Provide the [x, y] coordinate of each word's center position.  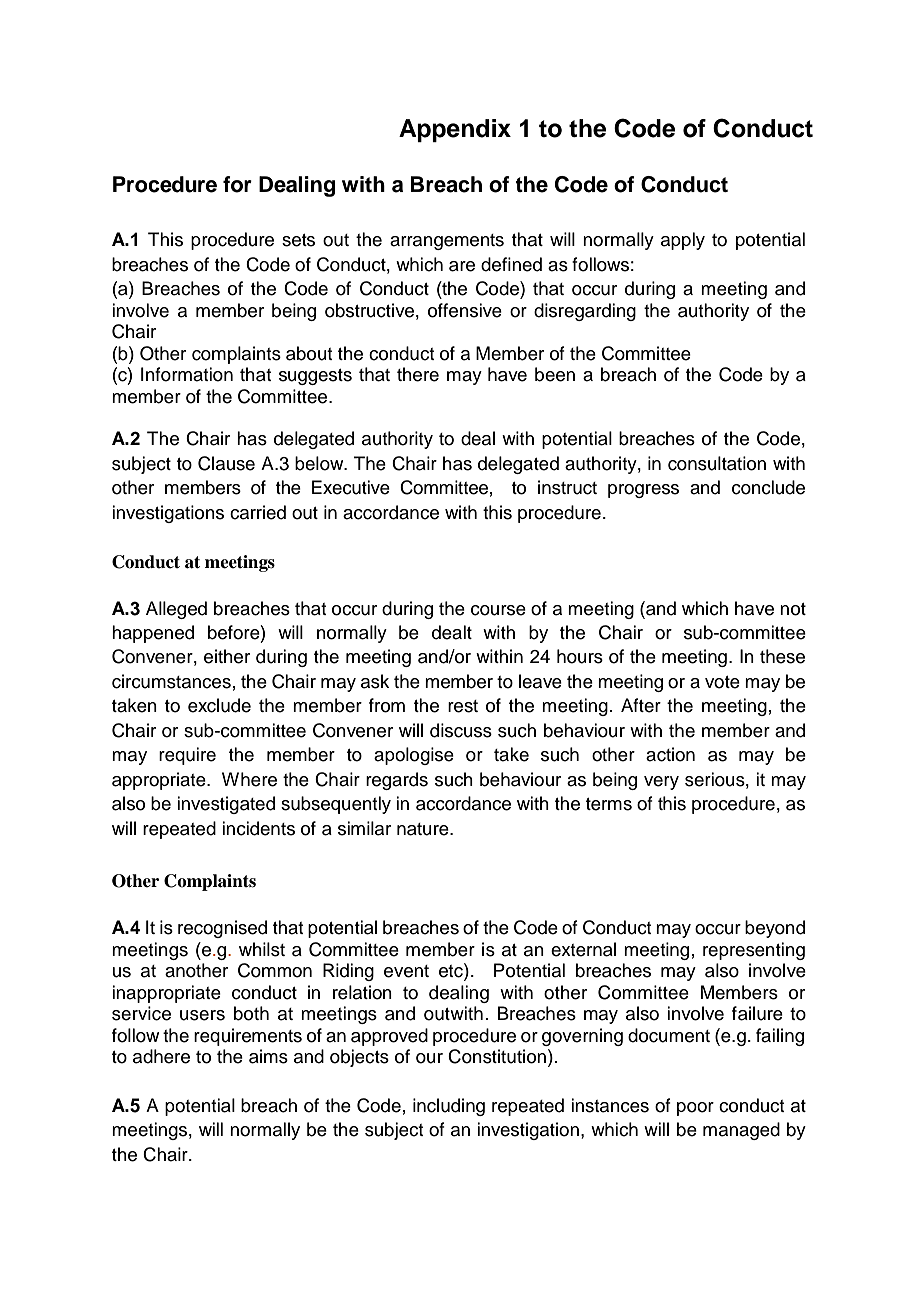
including [449, 1107]
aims [268, 1056]
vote [722, 682]
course [498, 610]
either [227, 656]
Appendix [455, 130]
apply [683, 241]
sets [298, 240]
